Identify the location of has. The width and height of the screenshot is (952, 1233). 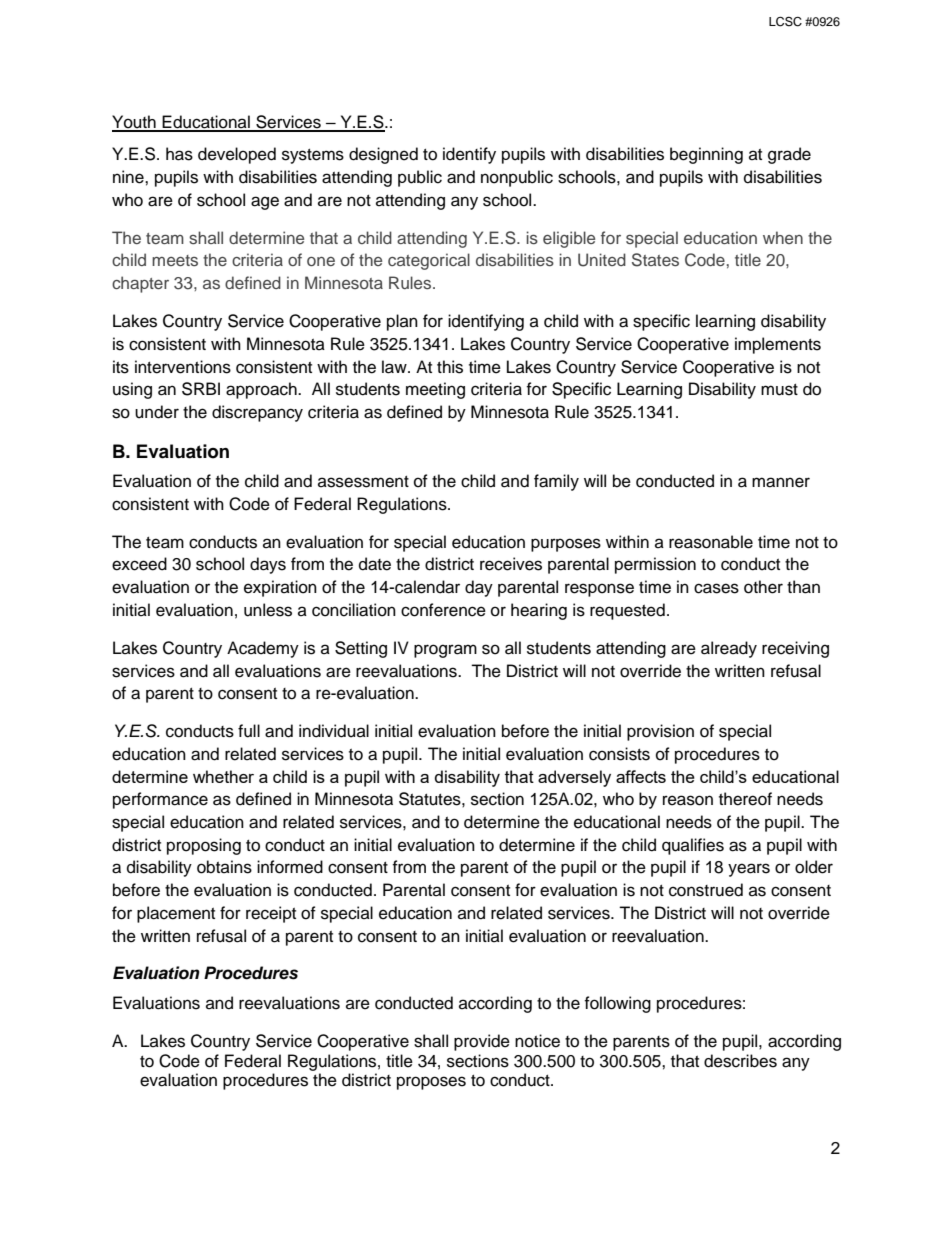
(179, 154).
